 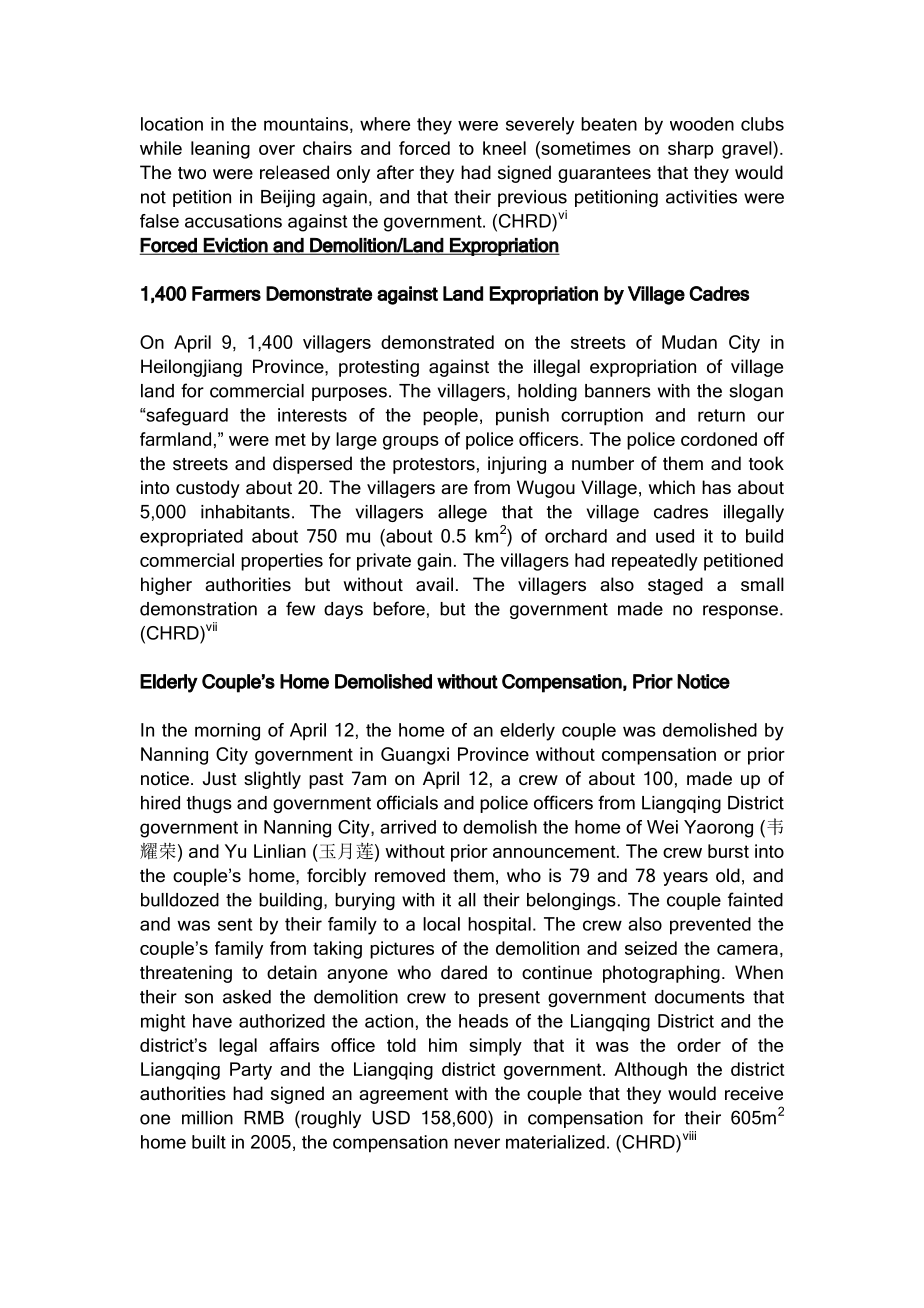 What do you see at coordinates (504, 148) in the page?
I see `kneel` at bounding box center [504, 148].
